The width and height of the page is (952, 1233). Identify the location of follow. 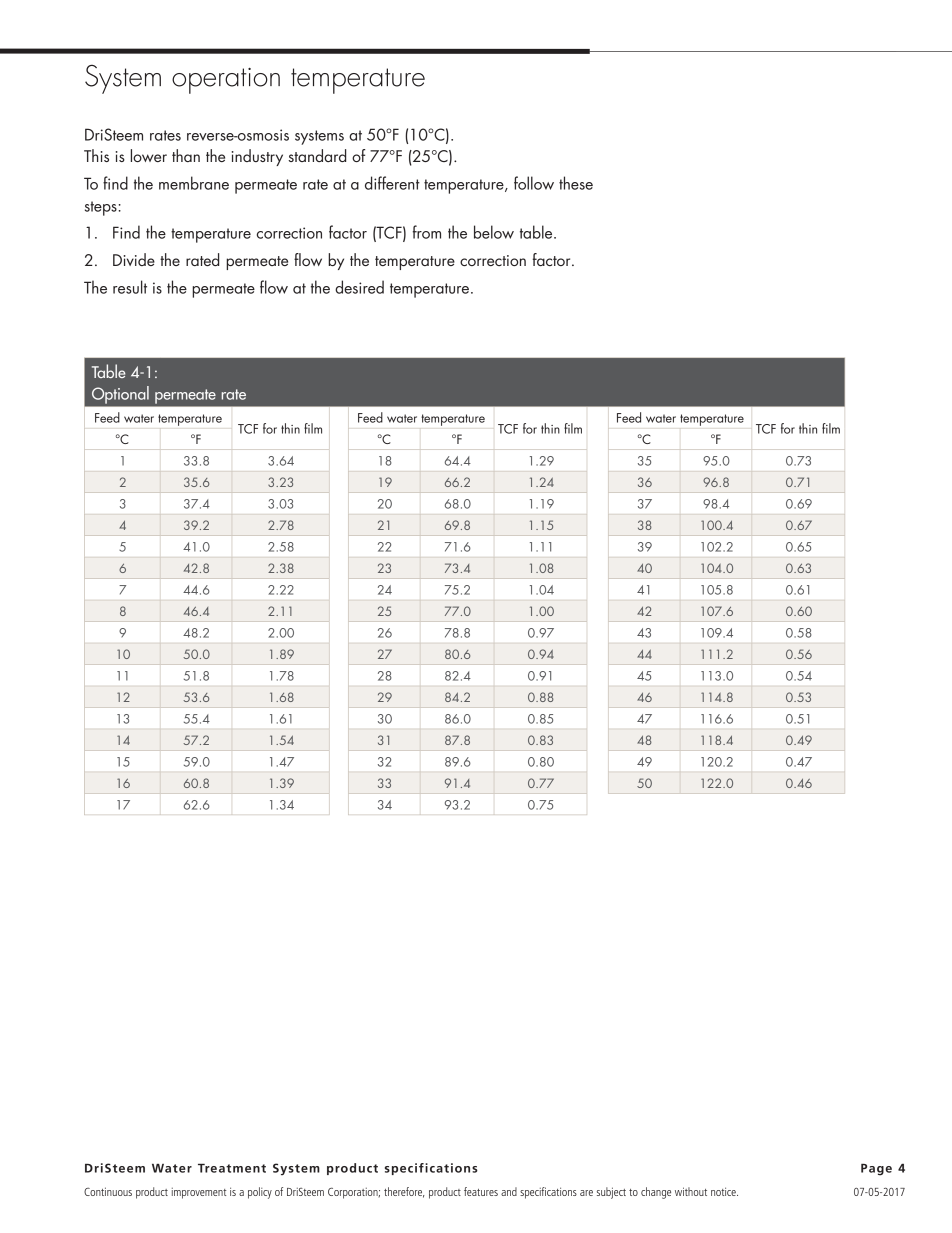
(534, 183).
